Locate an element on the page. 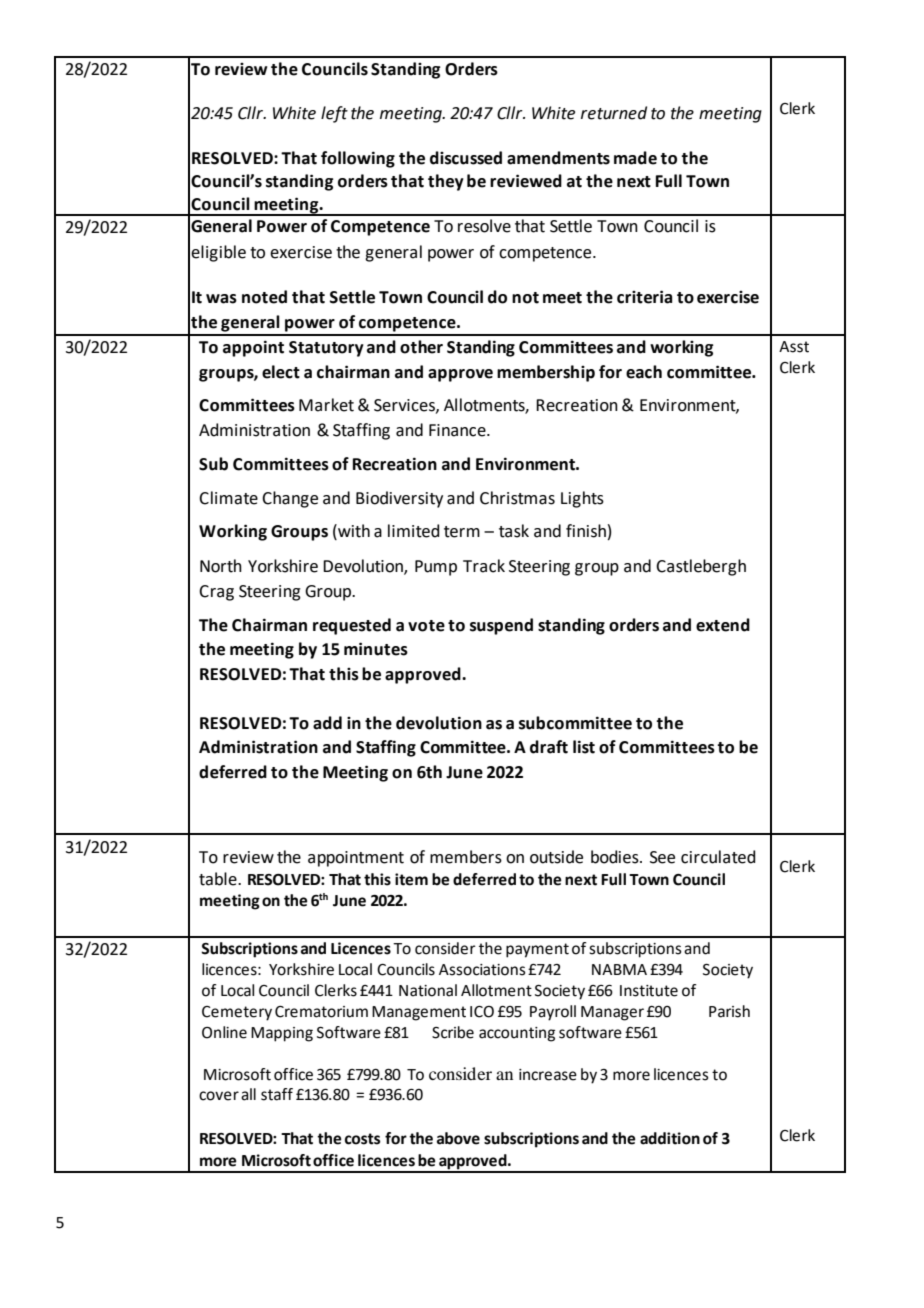 Image resolution: width=924 pixels, height=1308 pixels. Change is located at coordinates (290, 499).
